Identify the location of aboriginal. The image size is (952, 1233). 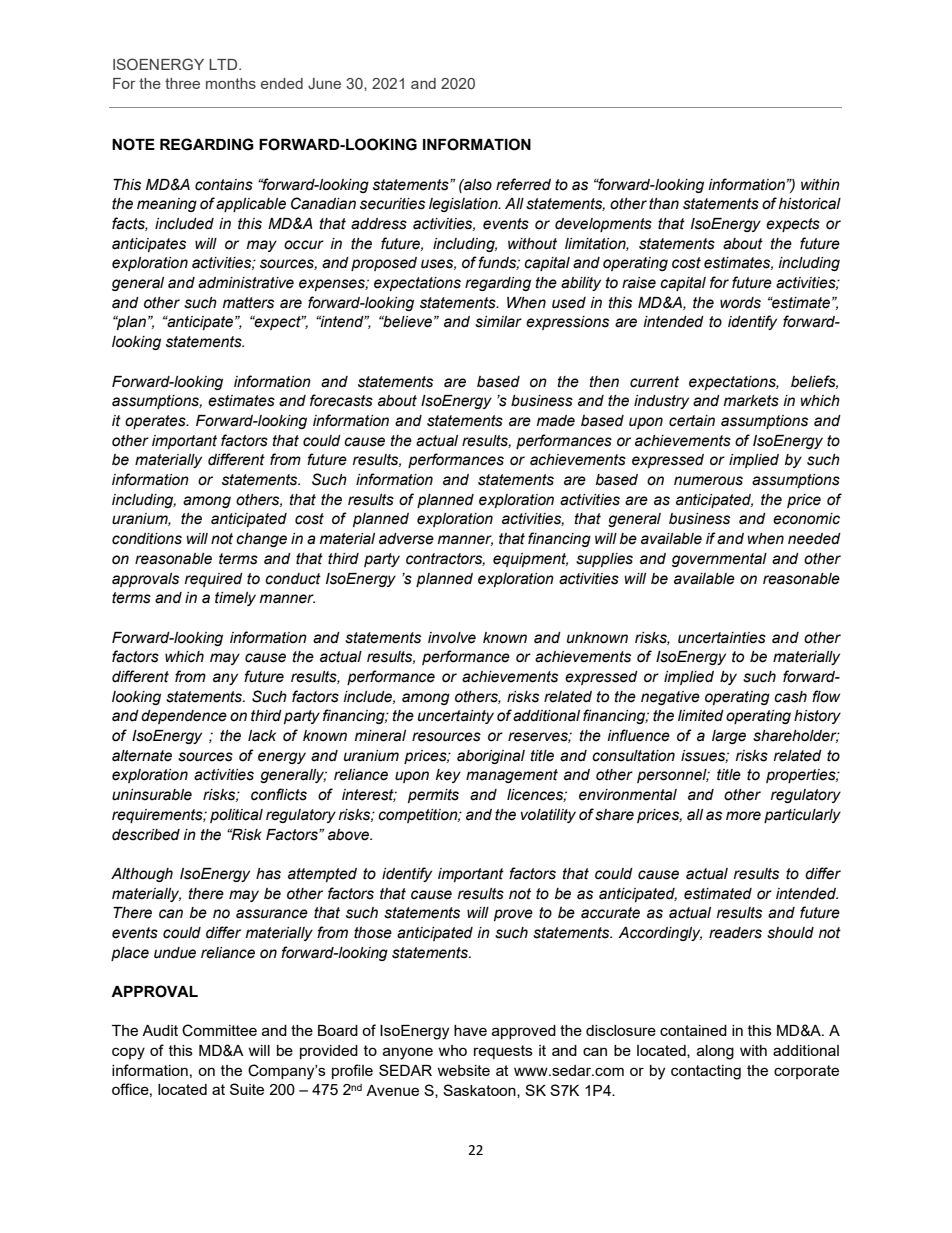
(491, 757).
